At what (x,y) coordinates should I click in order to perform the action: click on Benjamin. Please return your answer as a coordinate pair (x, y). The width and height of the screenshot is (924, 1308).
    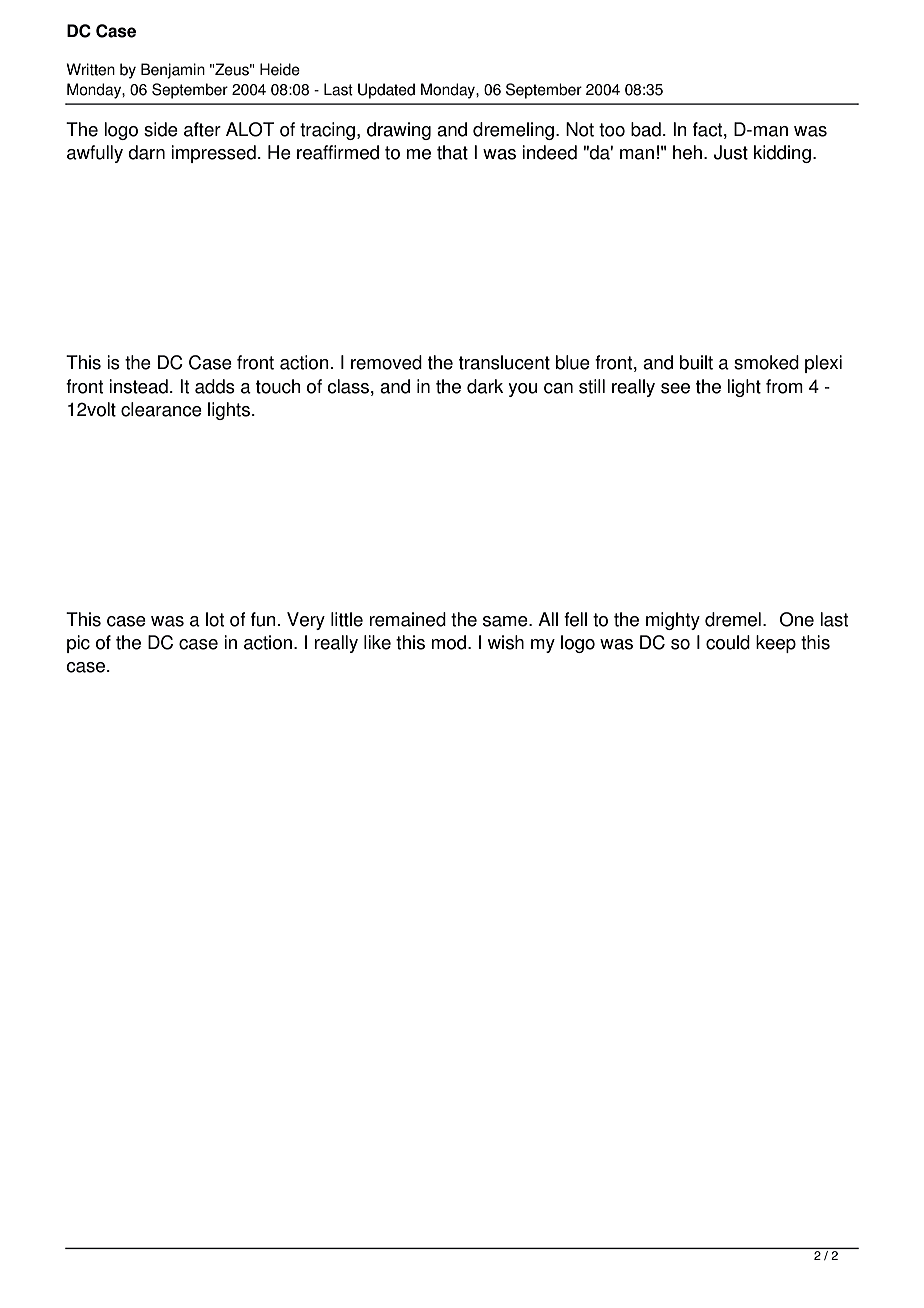
    Looking at the image, I should click on (173, 71).
